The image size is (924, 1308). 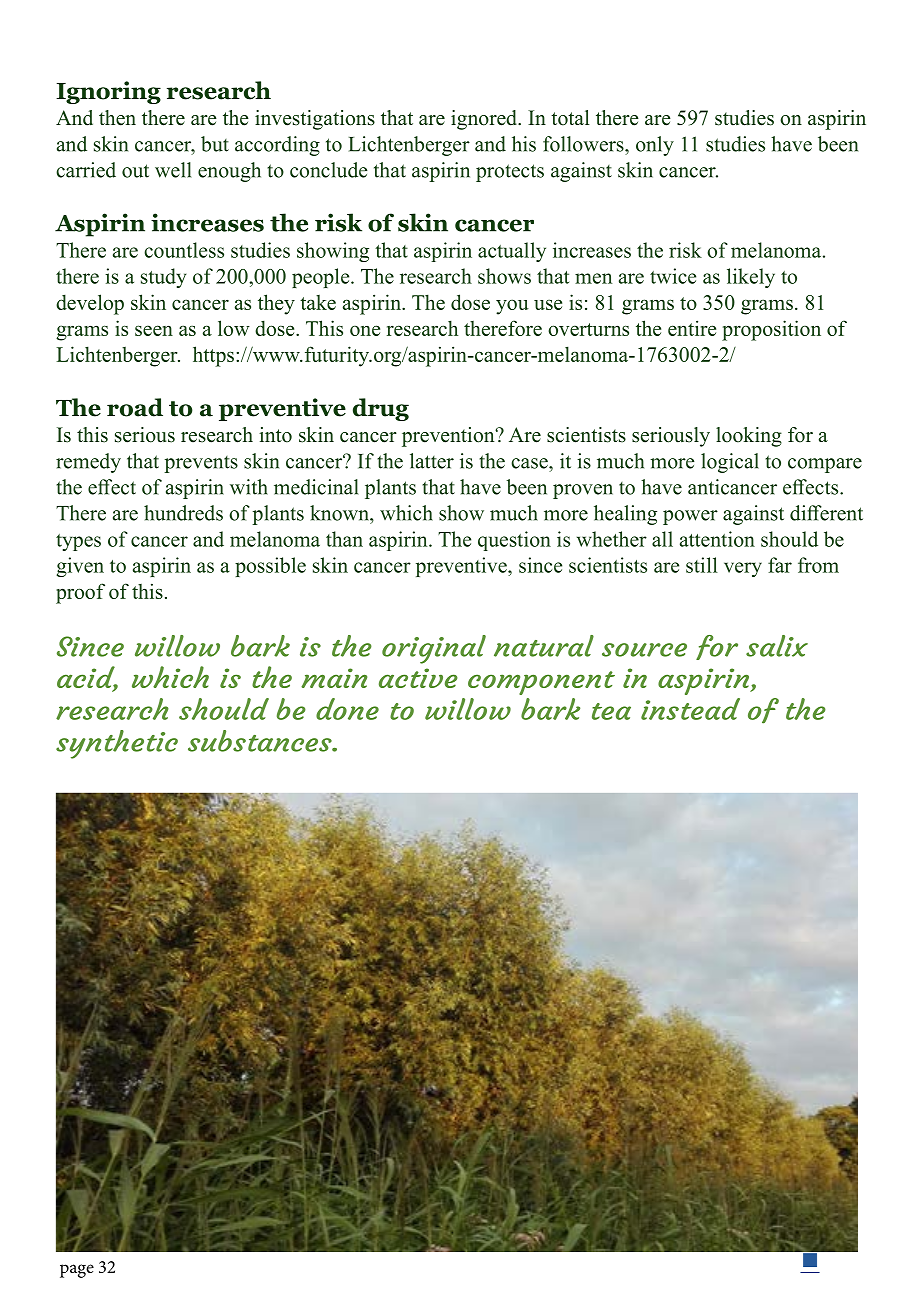 I want to click on only, so click(x=655, y=146).
